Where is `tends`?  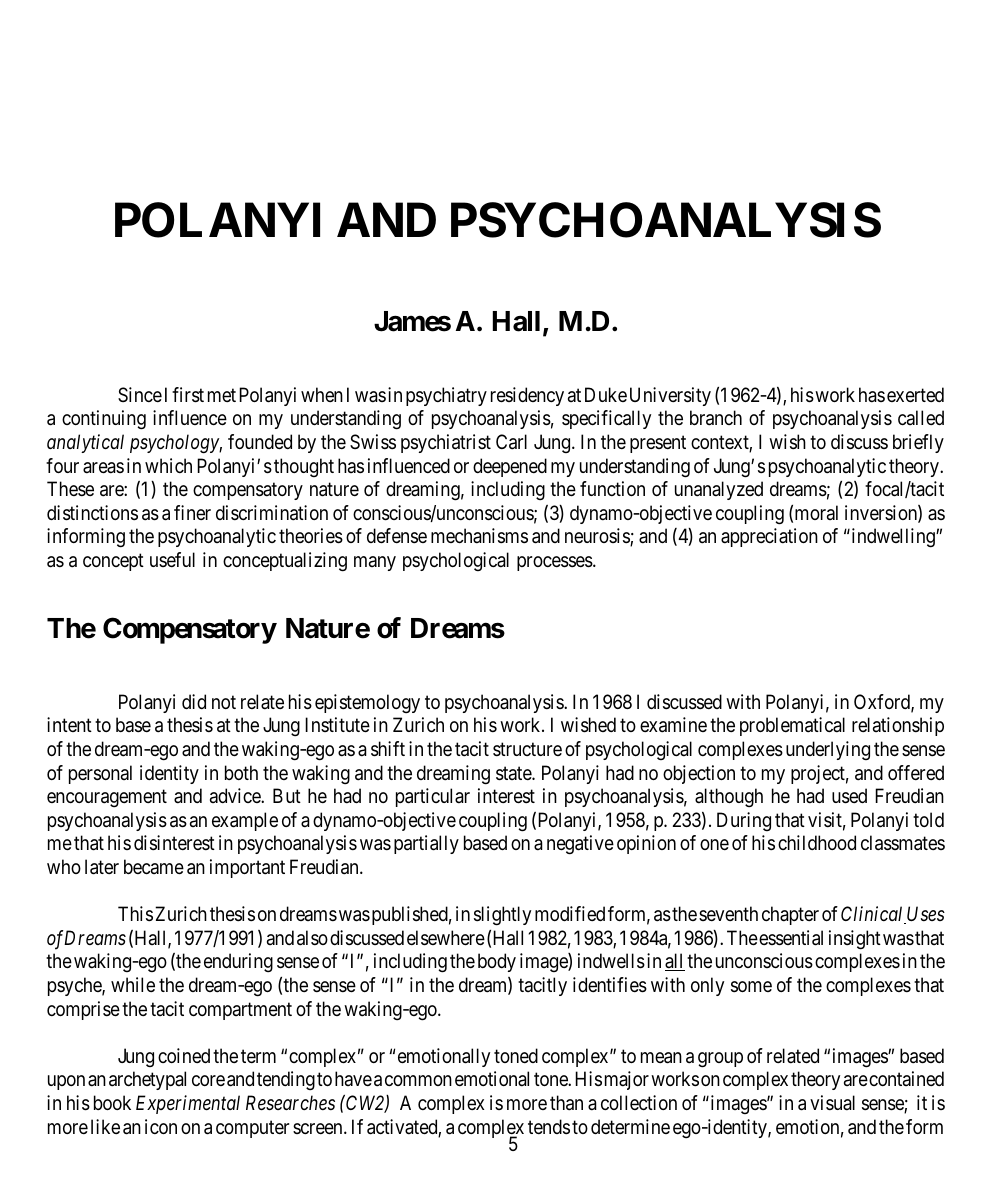
tends is located at coordinates (549, 1127).
